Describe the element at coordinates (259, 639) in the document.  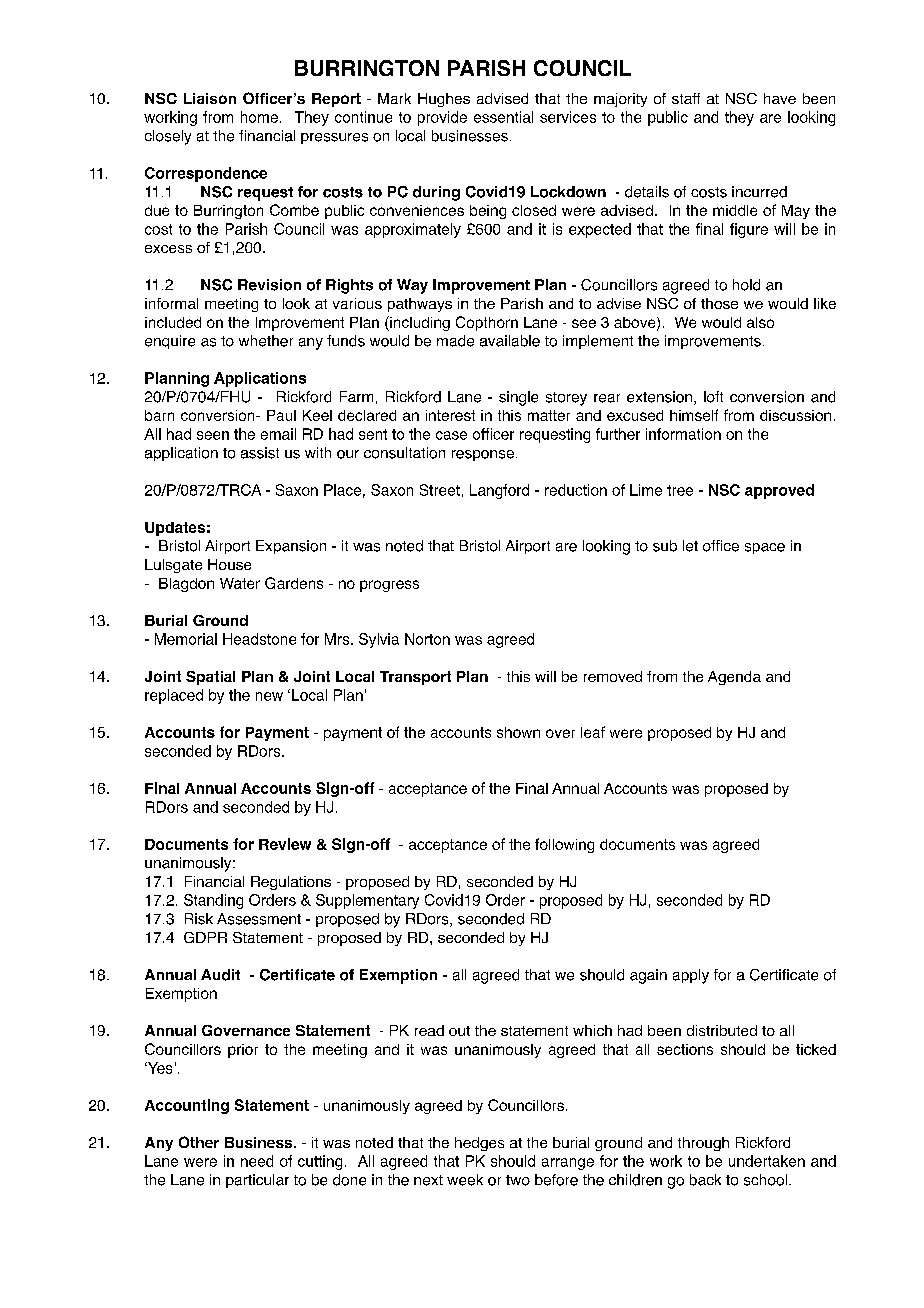
I see `Headstone` at that location.
